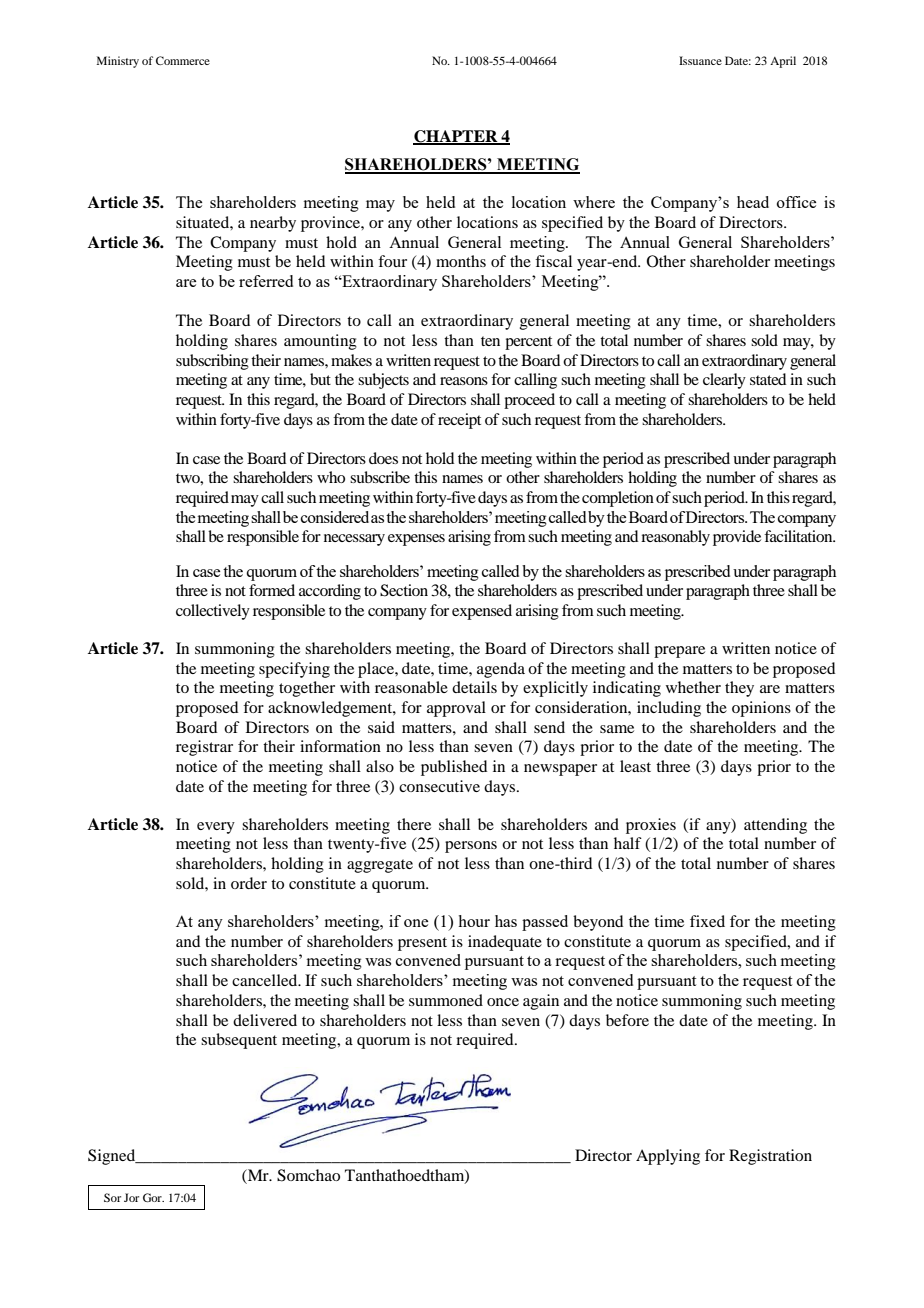 This screenshot has width=924, height=1308. What do you see at coordinates (216, 828) in the screenshot?
I see `every` at bounding box center [216, 828].
